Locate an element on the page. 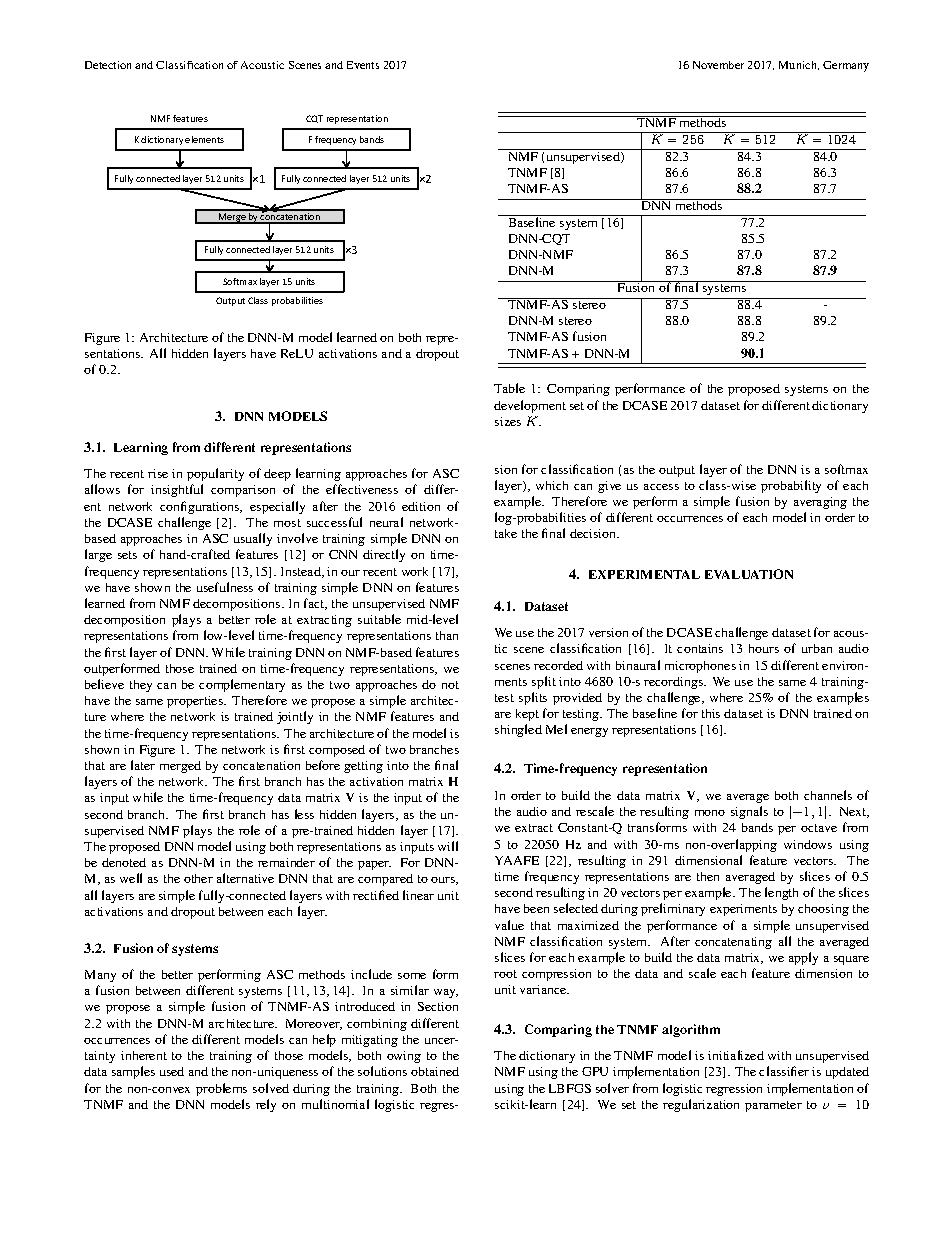 The width and height of the image is (952, 1233). used is located at coordinates (172, 1071).
